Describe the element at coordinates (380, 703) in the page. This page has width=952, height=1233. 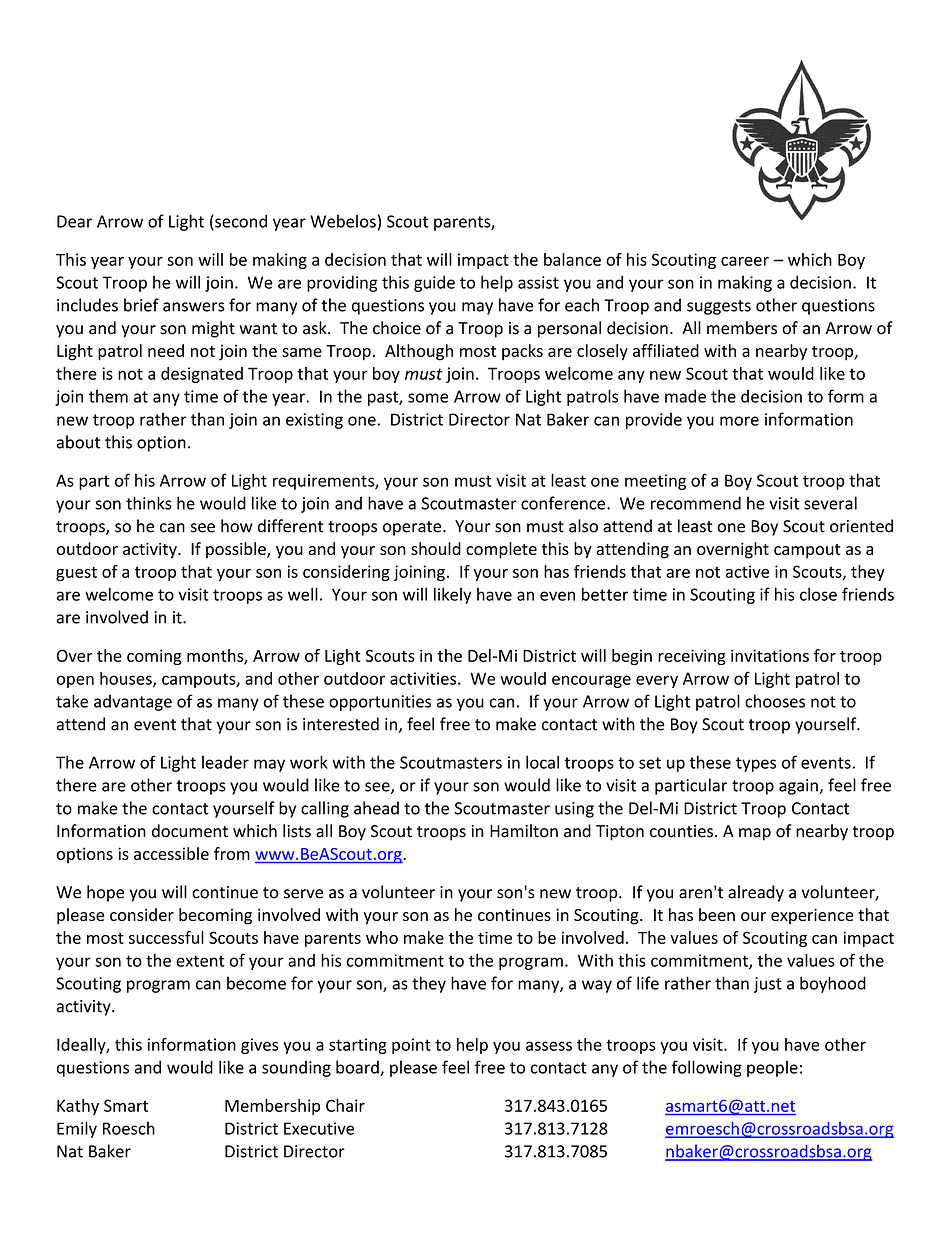
I see `opportunities` at that location.
